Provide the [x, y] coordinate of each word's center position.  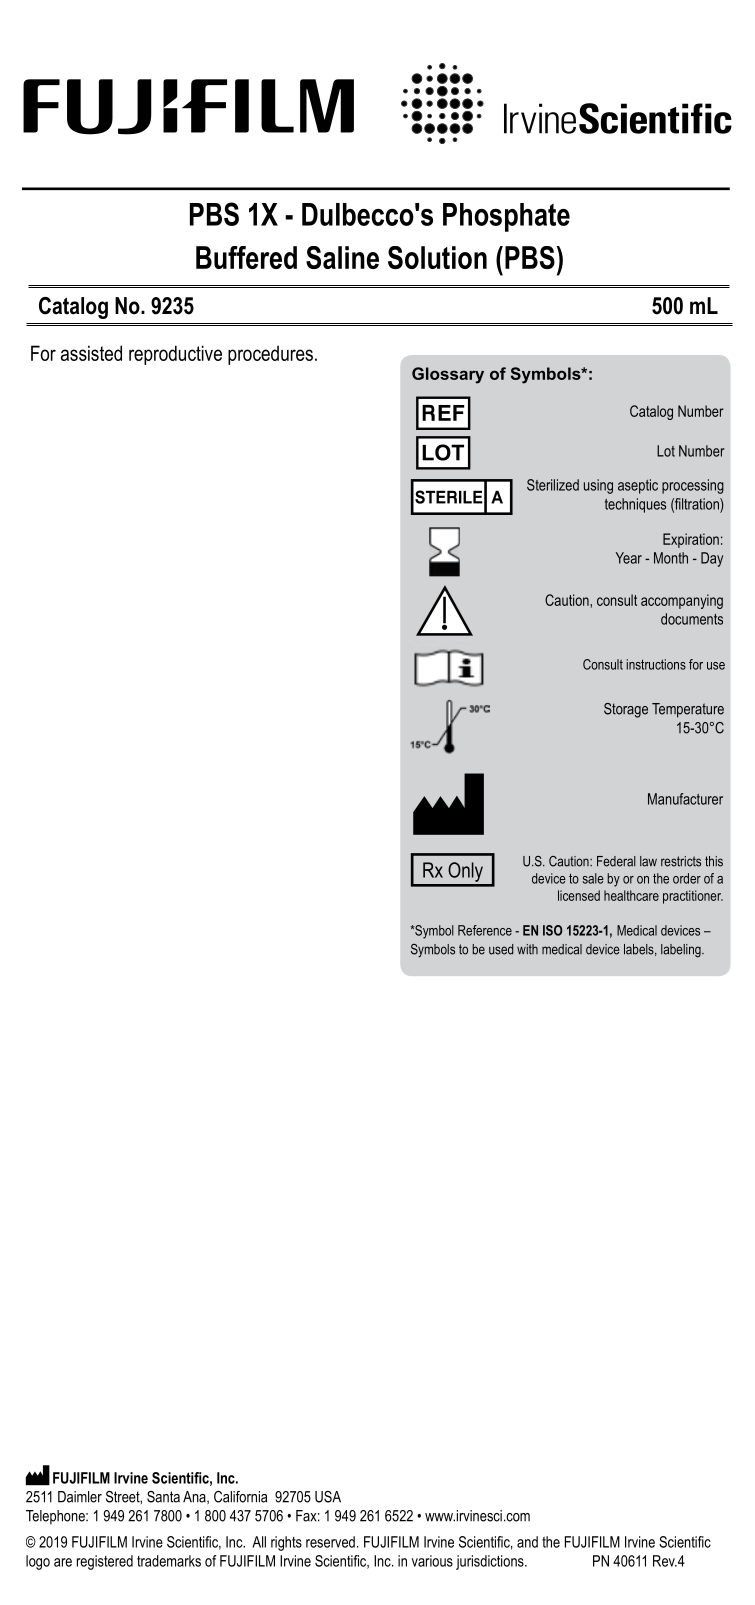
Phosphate [506, 217]
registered [105, 1562]
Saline [342, 257]
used [501, 949]
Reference [485, 930]
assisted [91, 353]
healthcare [631, 895]
